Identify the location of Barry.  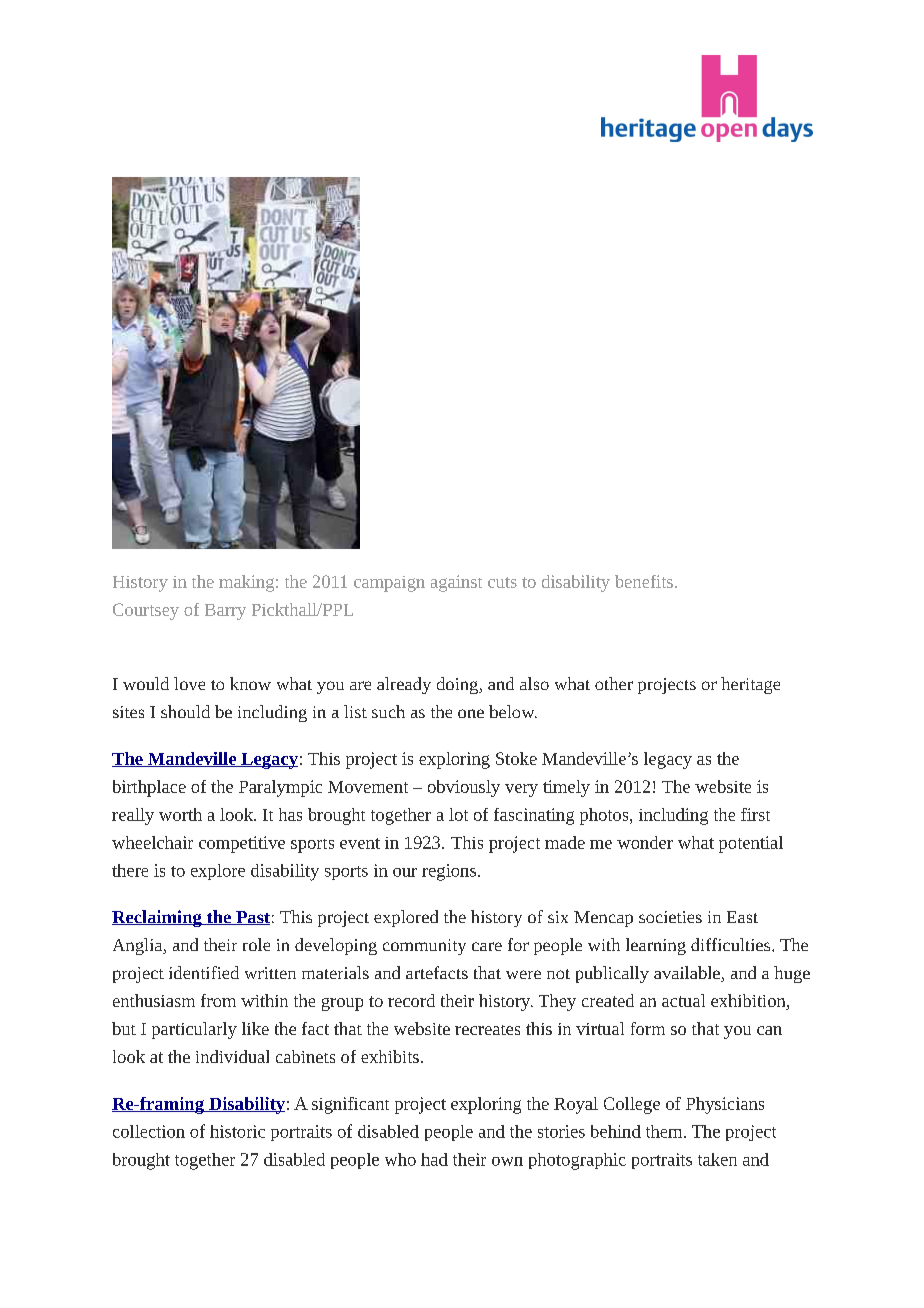
(225, 612).
